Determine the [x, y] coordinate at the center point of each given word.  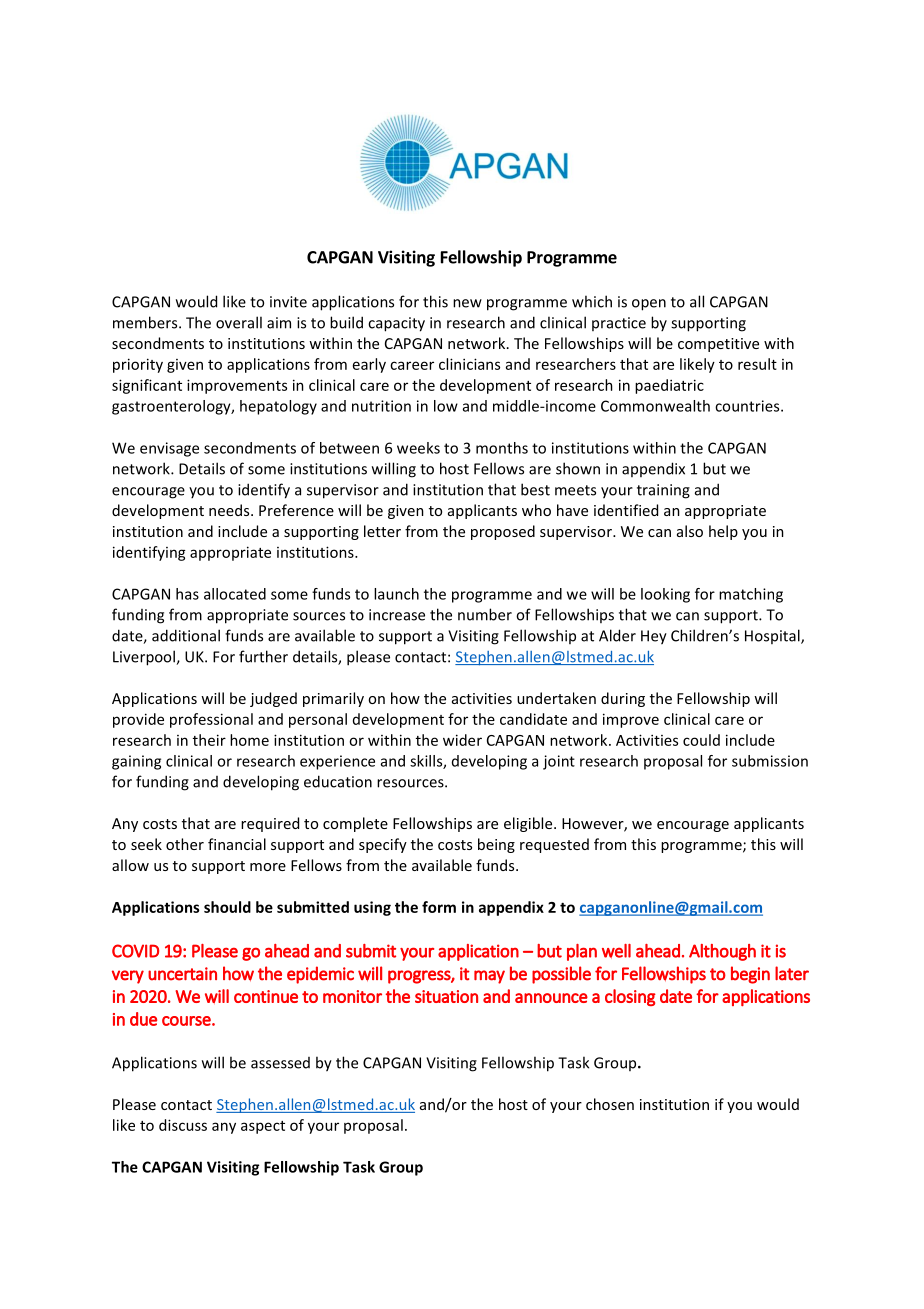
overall [239, 322]
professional [211, 720]
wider [462, 740]
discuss [183, 1125]
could [701, 740]
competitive [718, 345]
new [467, 303]
